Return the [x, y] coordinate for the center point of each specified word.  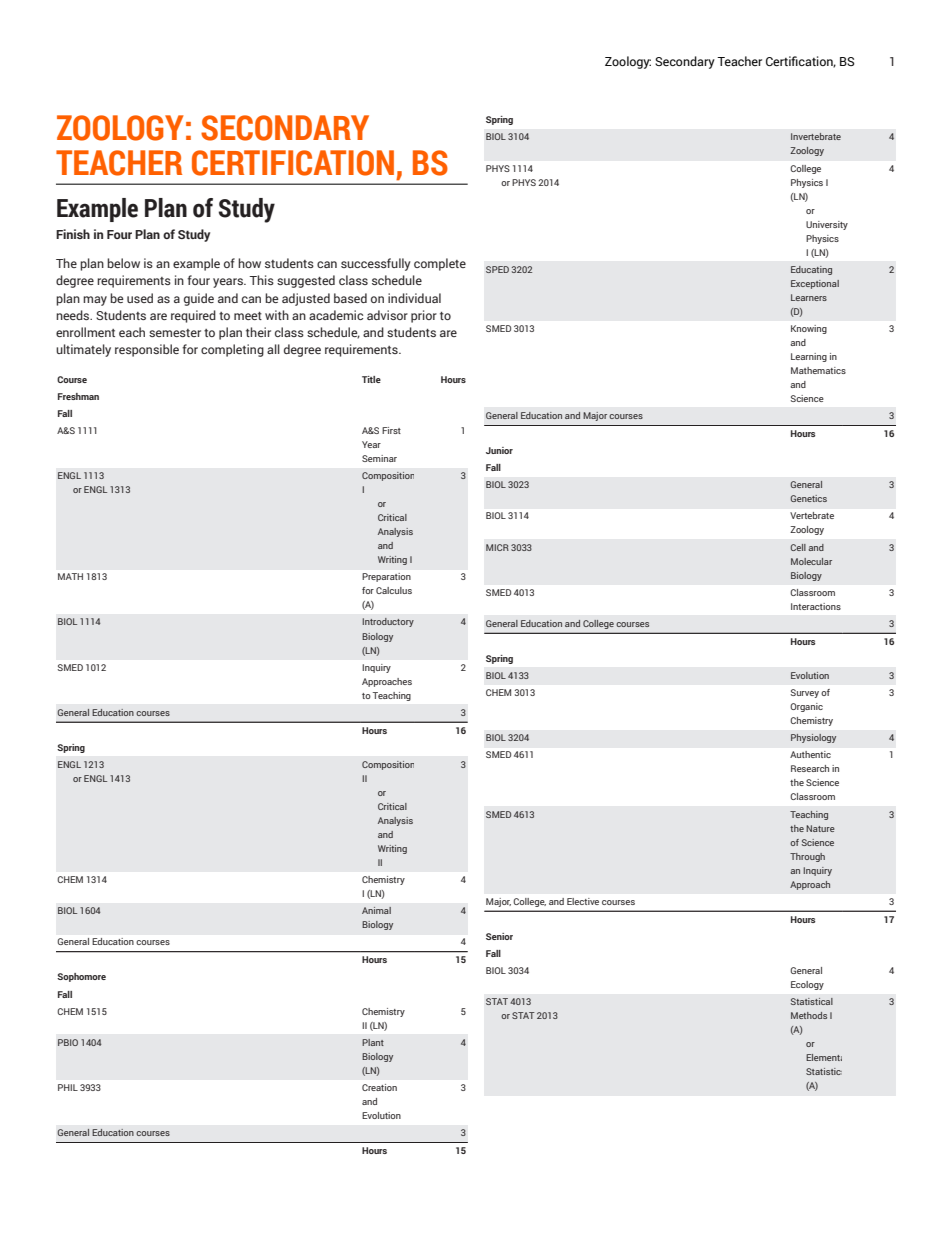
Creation [379, 1087]
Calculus [394, 590]
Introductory [388, 622]
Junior [499, 450]
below [123, 263]
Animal [376, 910]
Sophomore [81, 977]
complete [440, 264]
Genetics [809, 498]
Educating [811, 270]
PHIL [68, 1087]
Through [807, 857]
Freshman [78, 396]
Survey [805, 693]
